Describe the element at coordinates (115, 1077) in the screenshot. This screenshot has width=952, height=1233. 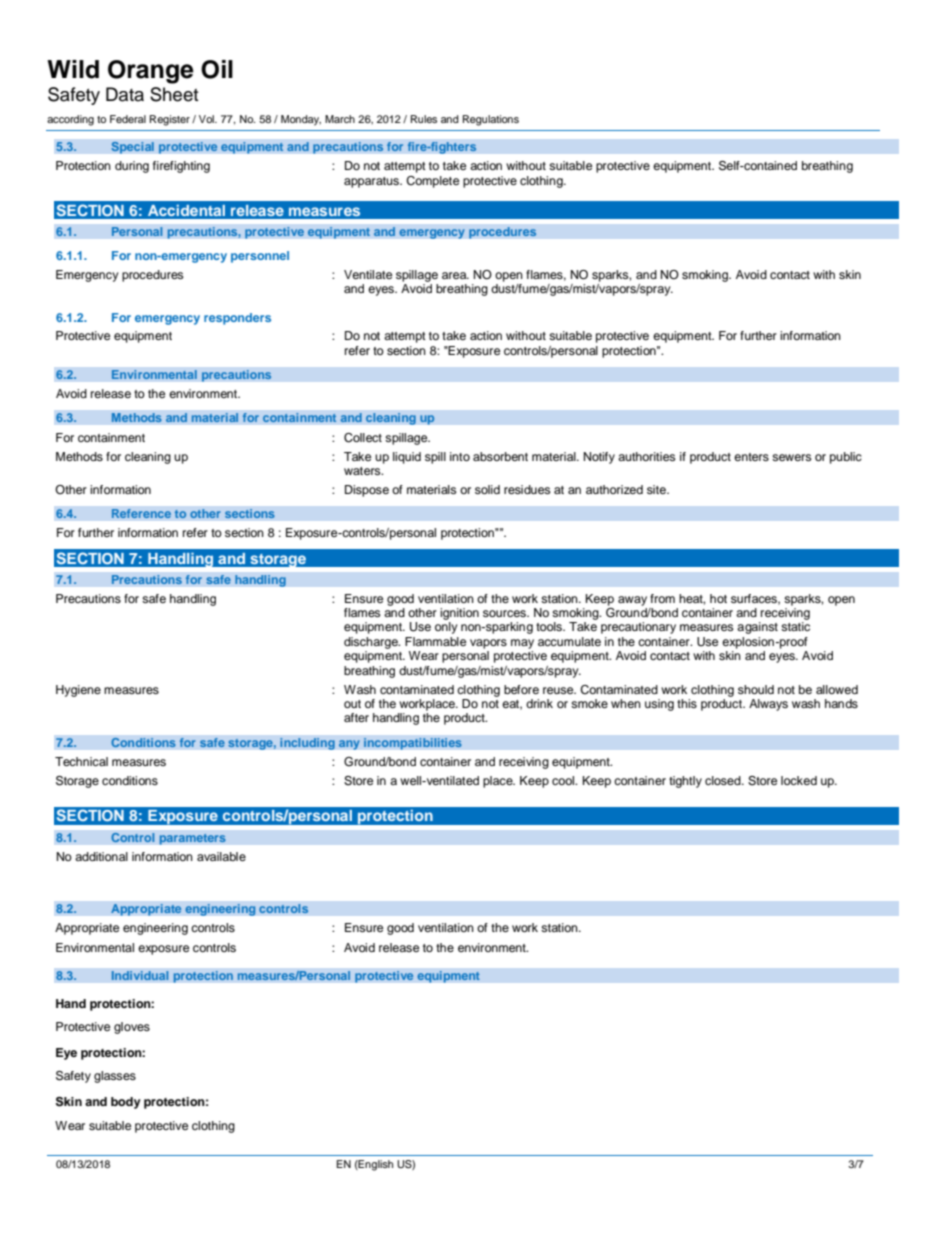
I see `glasses` at that location.
